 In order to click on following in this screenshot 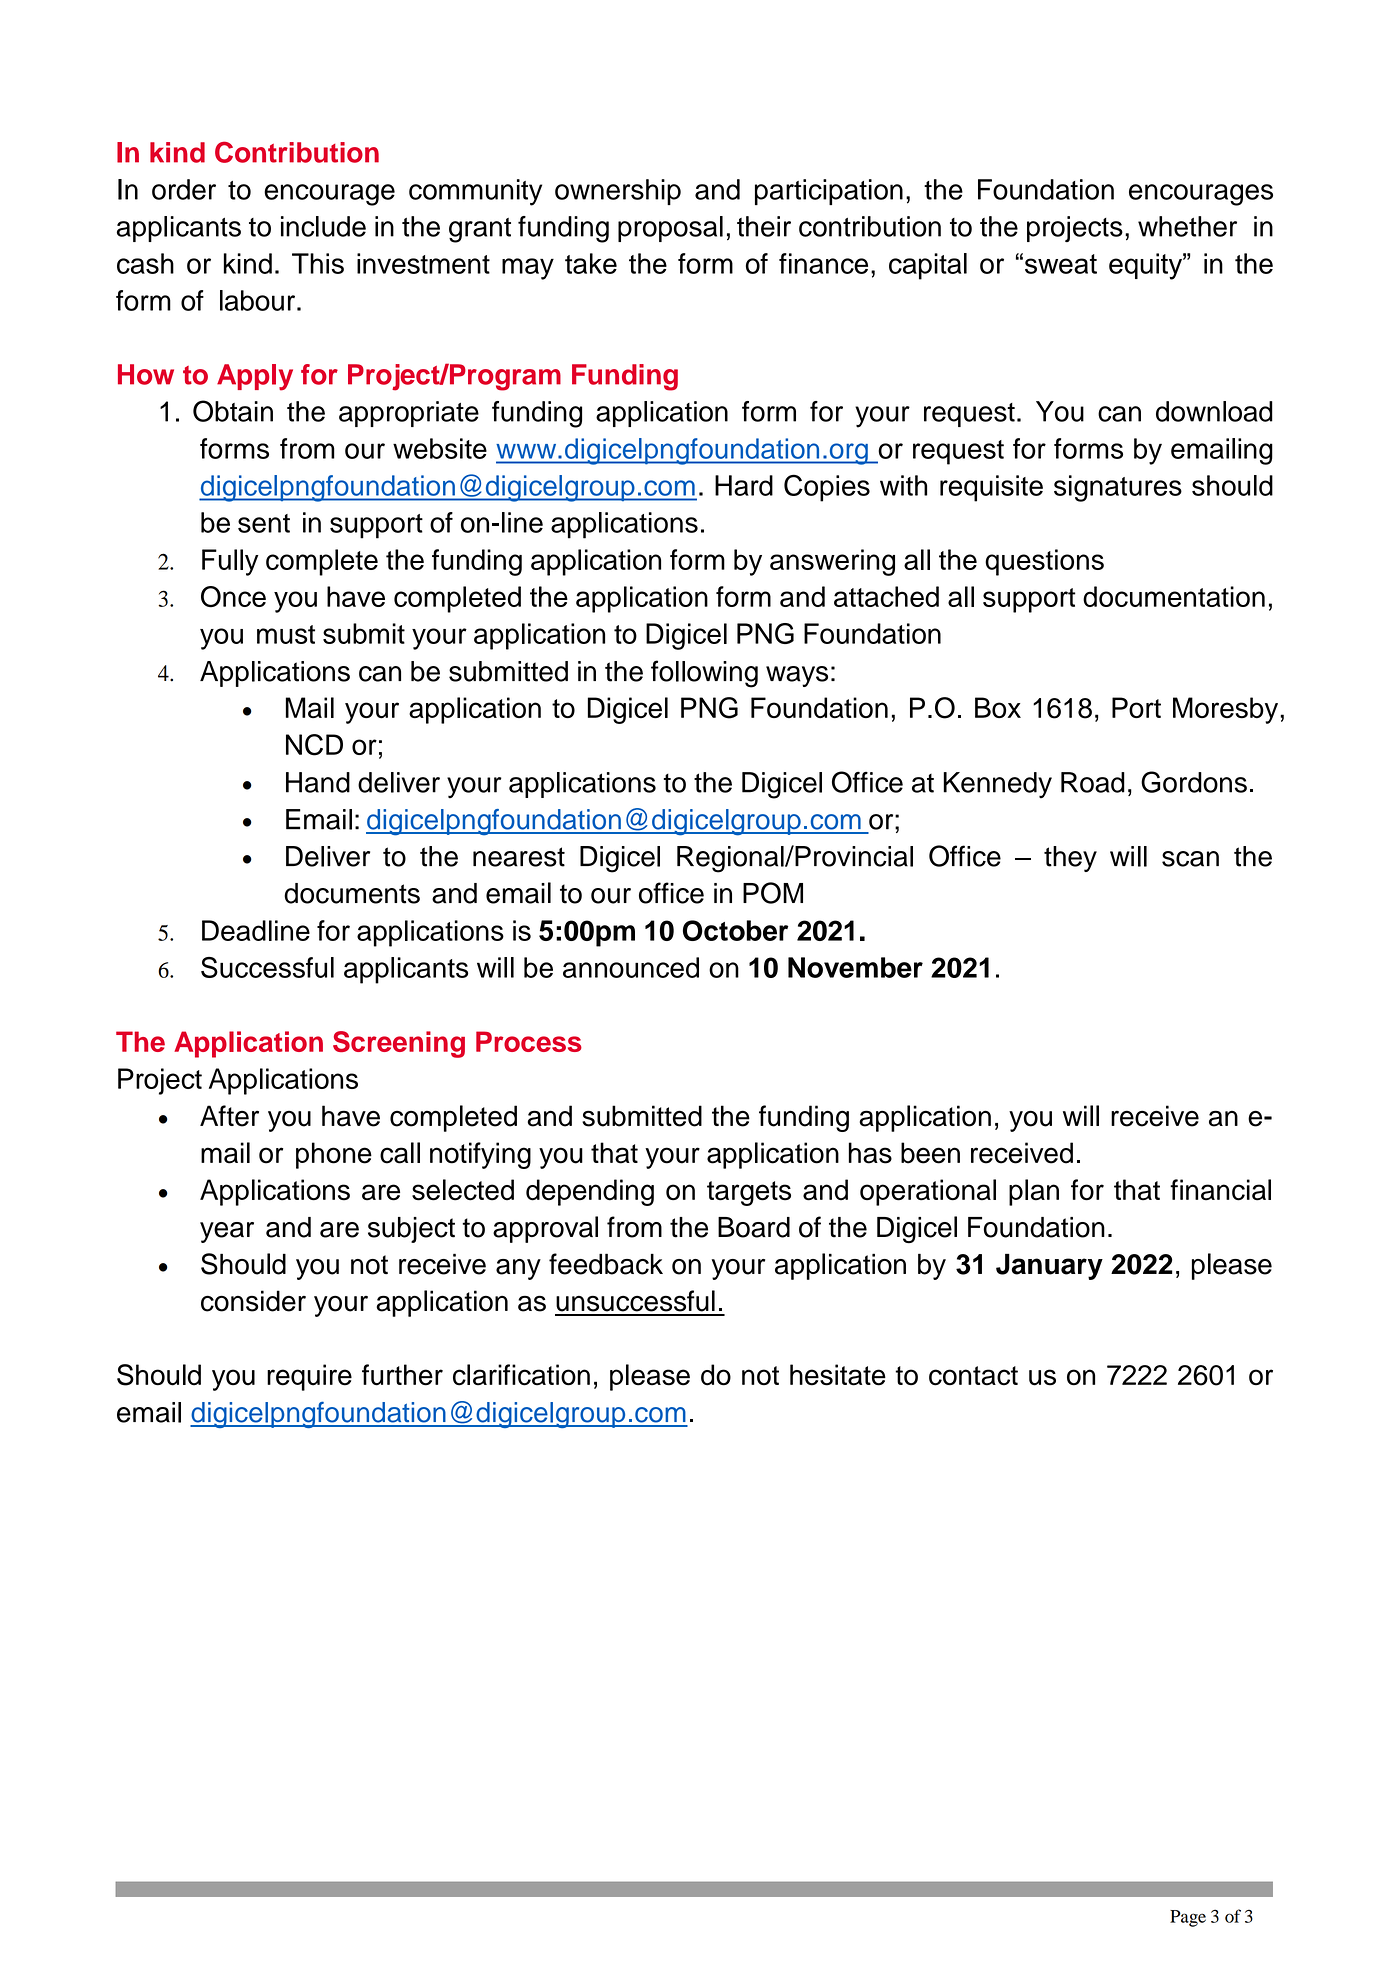, I will do `click(704, 674)`.
